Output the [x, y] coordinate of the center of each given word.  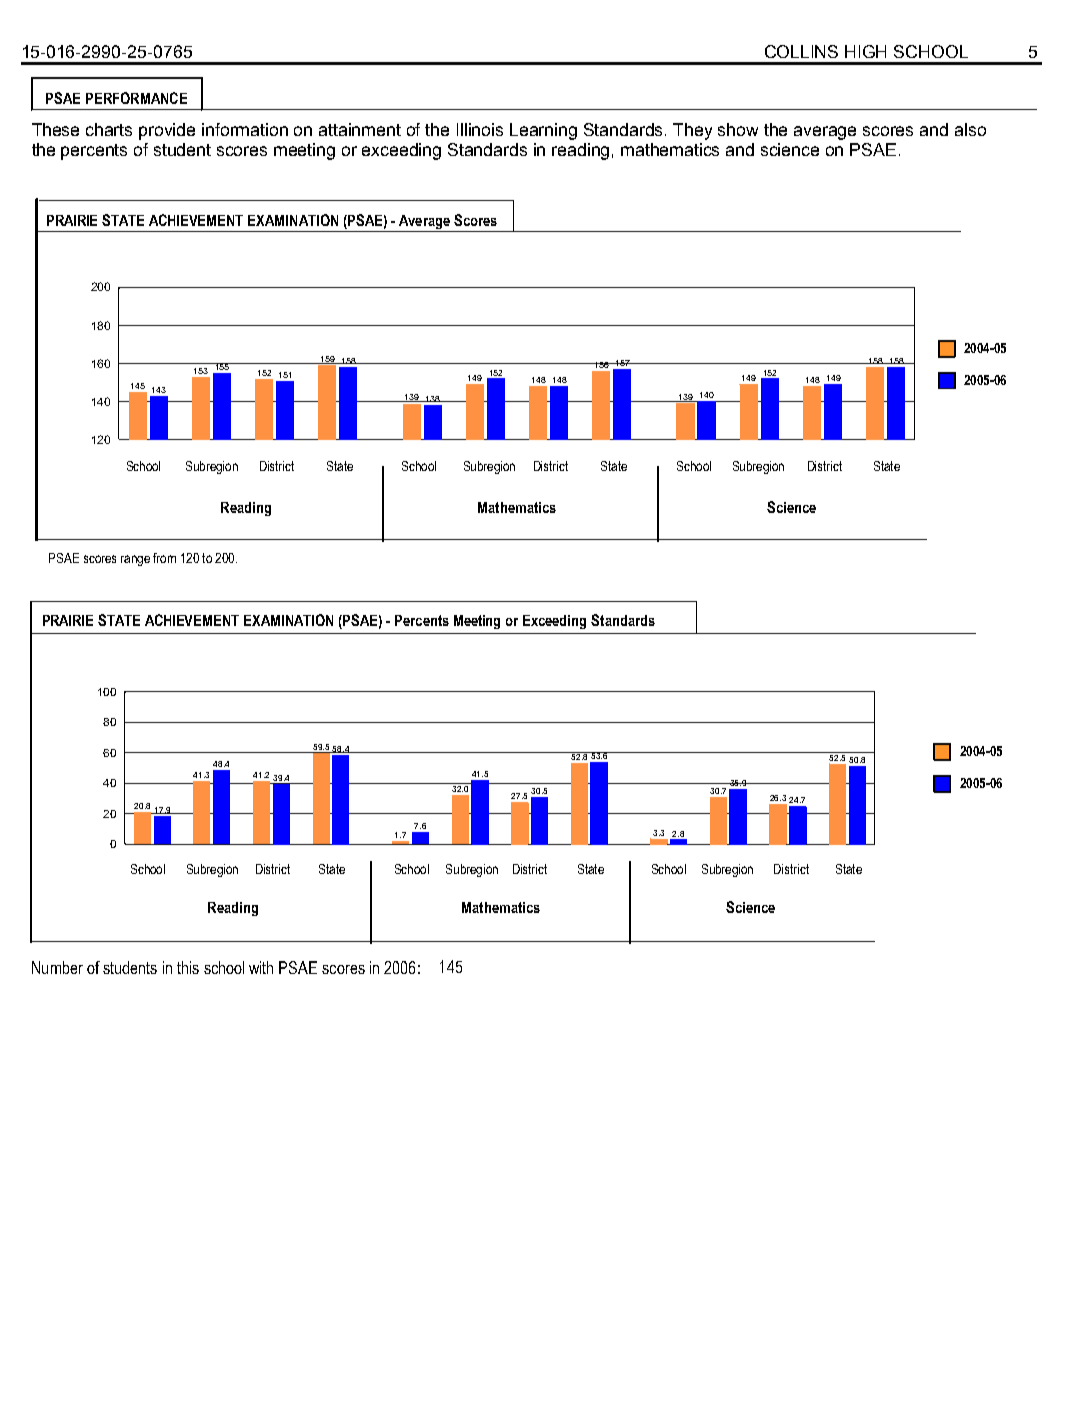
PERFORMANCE [136, 98]
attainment [360, 129]
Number [57, 967]
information [245, 129]
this [188, 967]
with [261, 967]
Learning [543, 131]
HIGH [865, 51]
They [692, 131]
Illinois [480, 129]
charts [109, 129]
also [970, 129]
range [135, 560]
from [164, 558]
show [738, 129]
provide [167, 131]
